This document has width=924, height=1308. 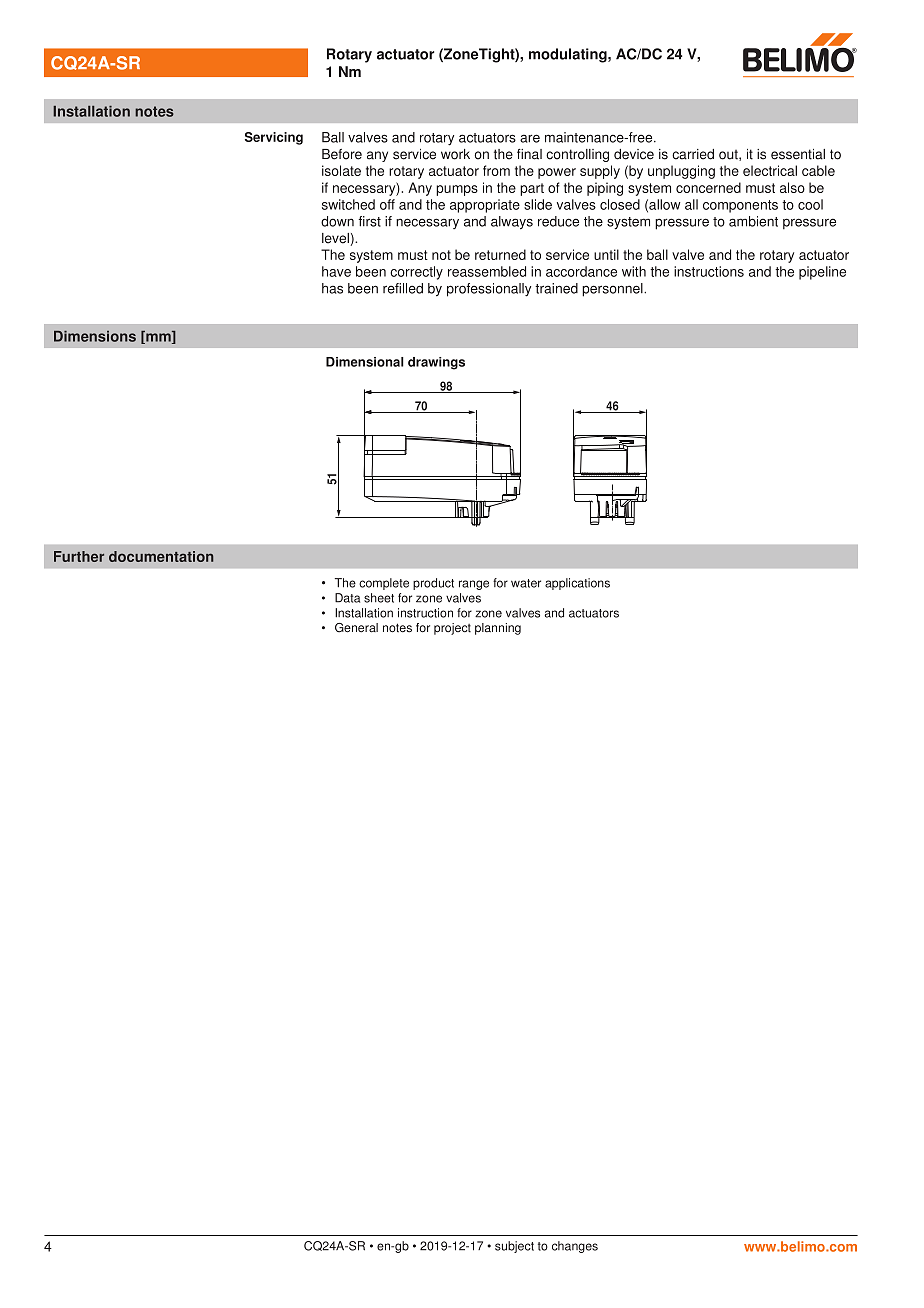 What do you see at coordinates (455, 154) in the document?
I see `work` at bounding box center [455, 154].
